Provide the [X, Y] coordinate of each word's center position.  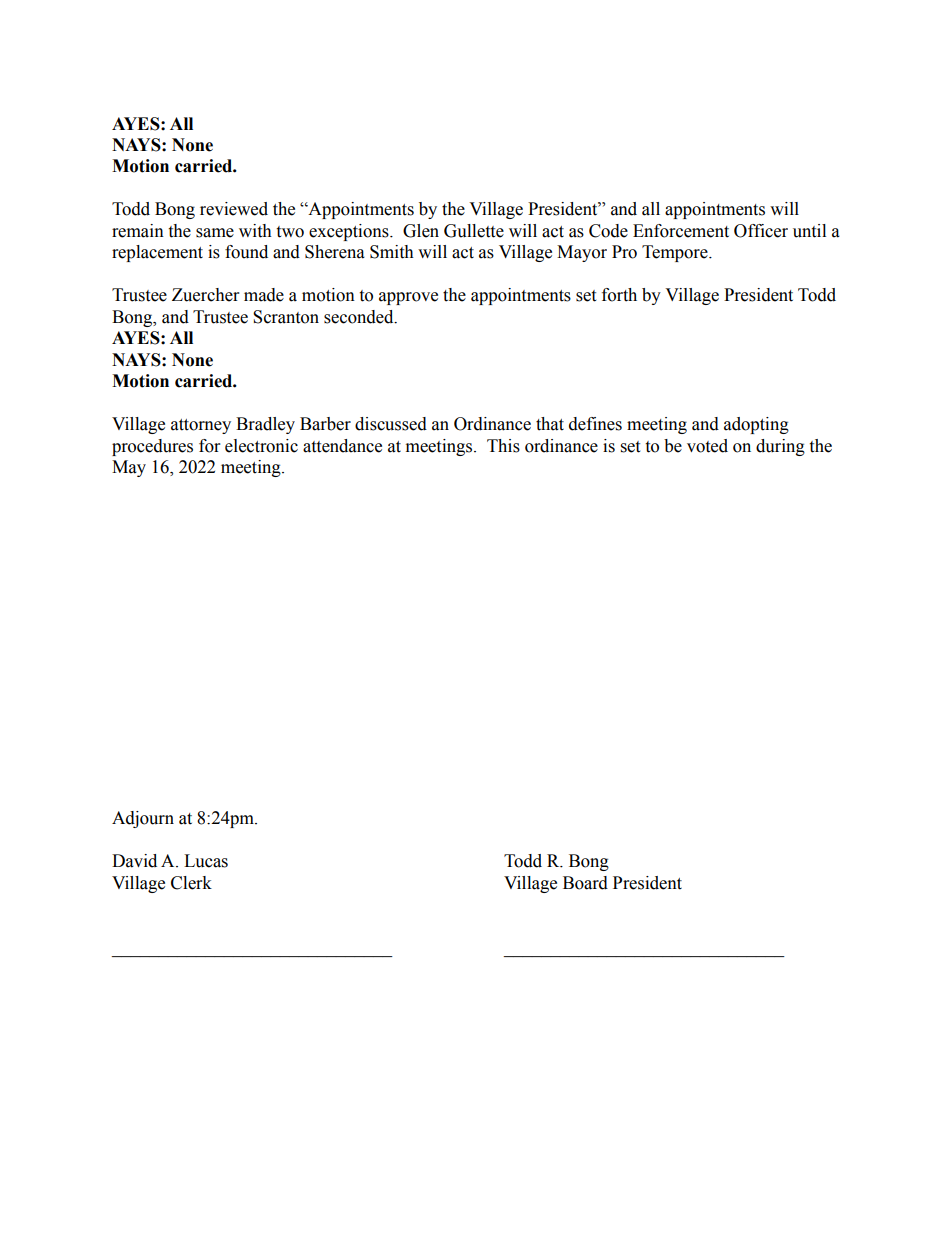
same [215, 233]
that [550, 424]
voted [707, 446]
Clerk [191, 883]
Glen [421, 231]
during [780, 447]
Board [585, 883]
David [134, 861]
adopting [756, 425]
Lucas [206, 861]
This [503, 446]
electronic [261, 446]
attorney [201, 426]
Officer [761, 231]
